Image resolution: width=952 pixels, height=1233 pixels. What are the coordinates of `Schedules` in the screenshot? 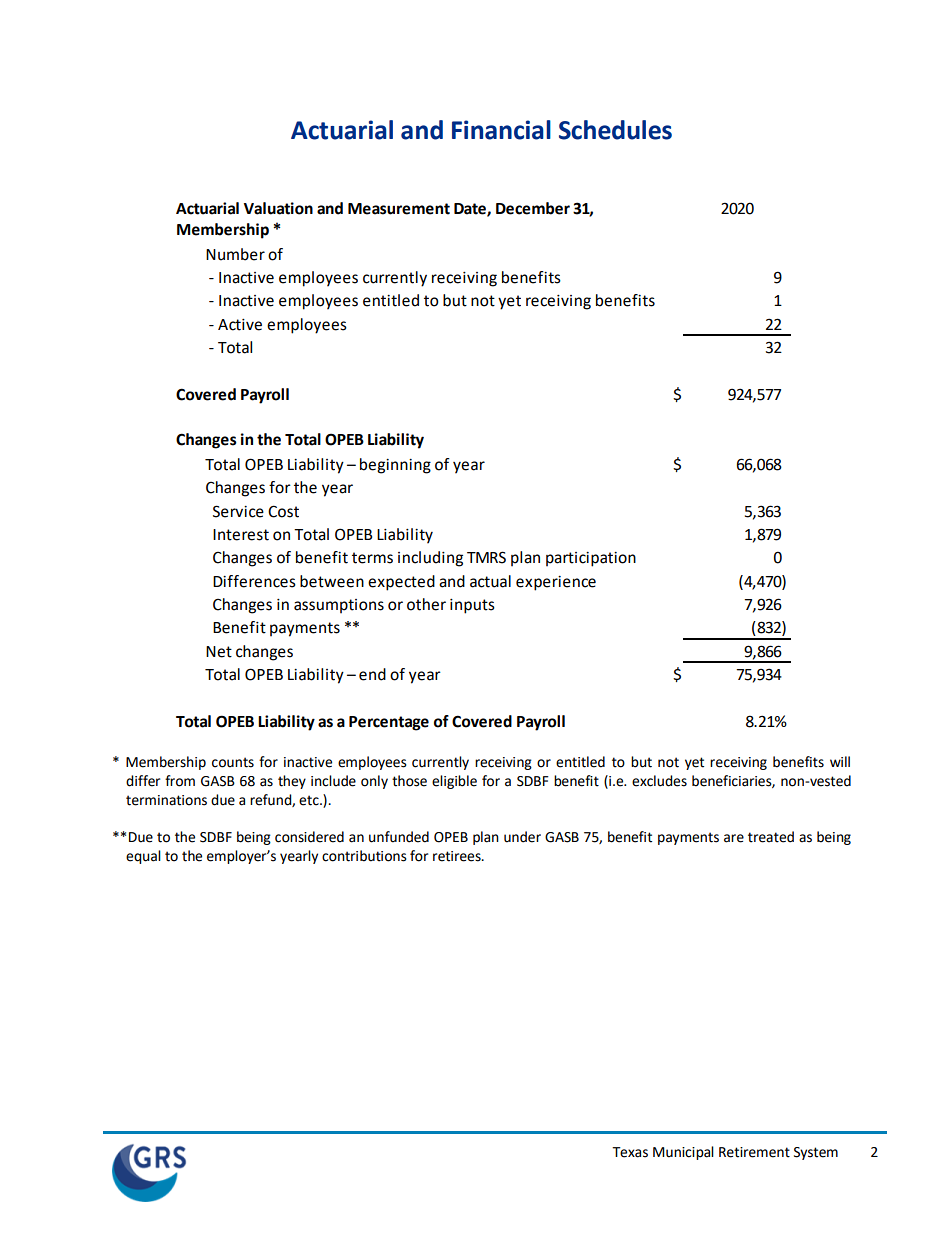 It's located at (615, 130).
